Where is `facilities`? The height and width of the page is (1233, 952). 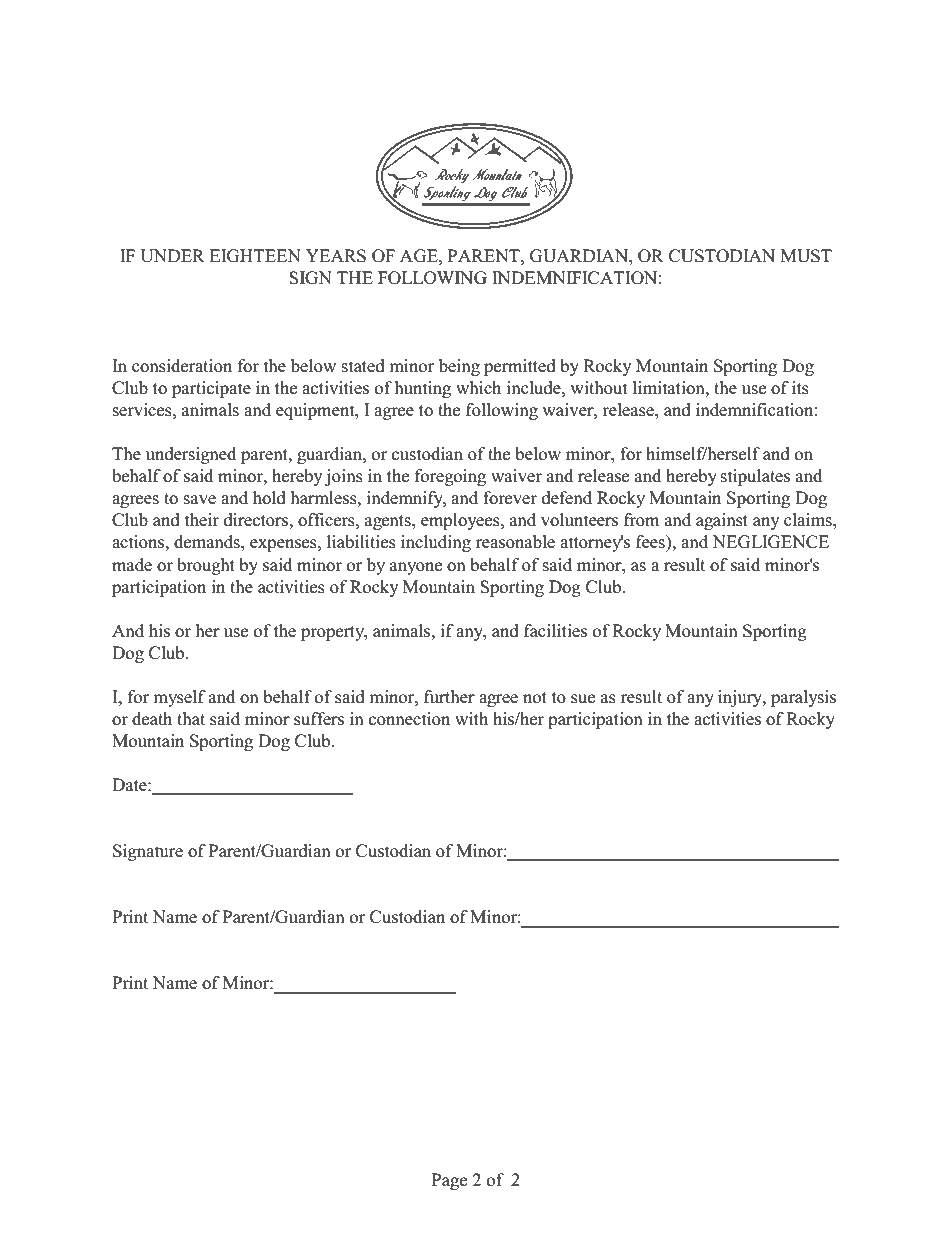 facilities is located at coordinates (555, 631).
